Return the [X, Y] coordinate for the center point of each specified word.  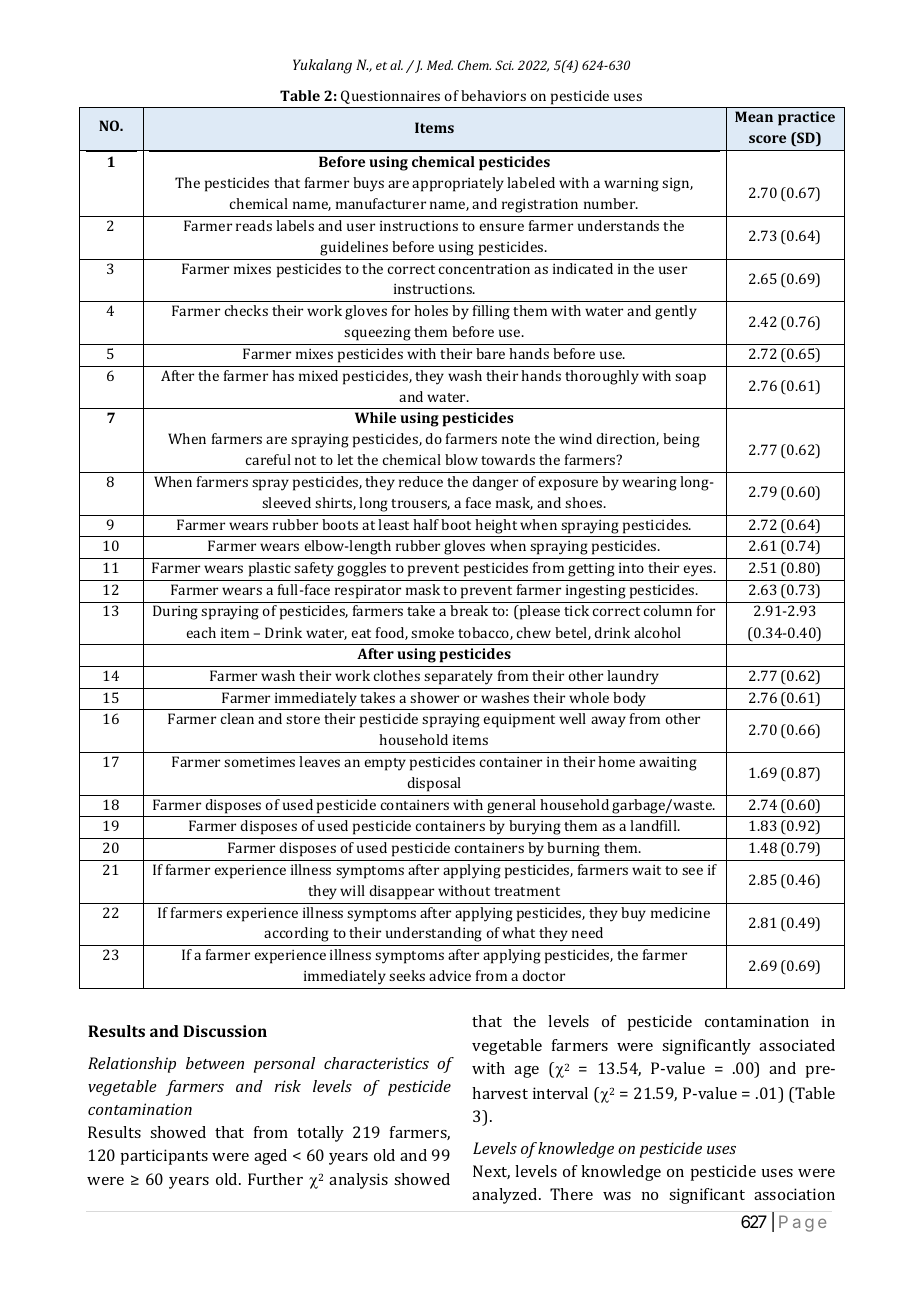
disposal [434, 784]
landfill [654, 825]
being [681, 440]
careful [268, 459]
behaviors [493, 95]
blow [461, 459]
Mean [754, 116]
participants [164, 1157]
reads [254, 225]
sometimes [259, 762]
